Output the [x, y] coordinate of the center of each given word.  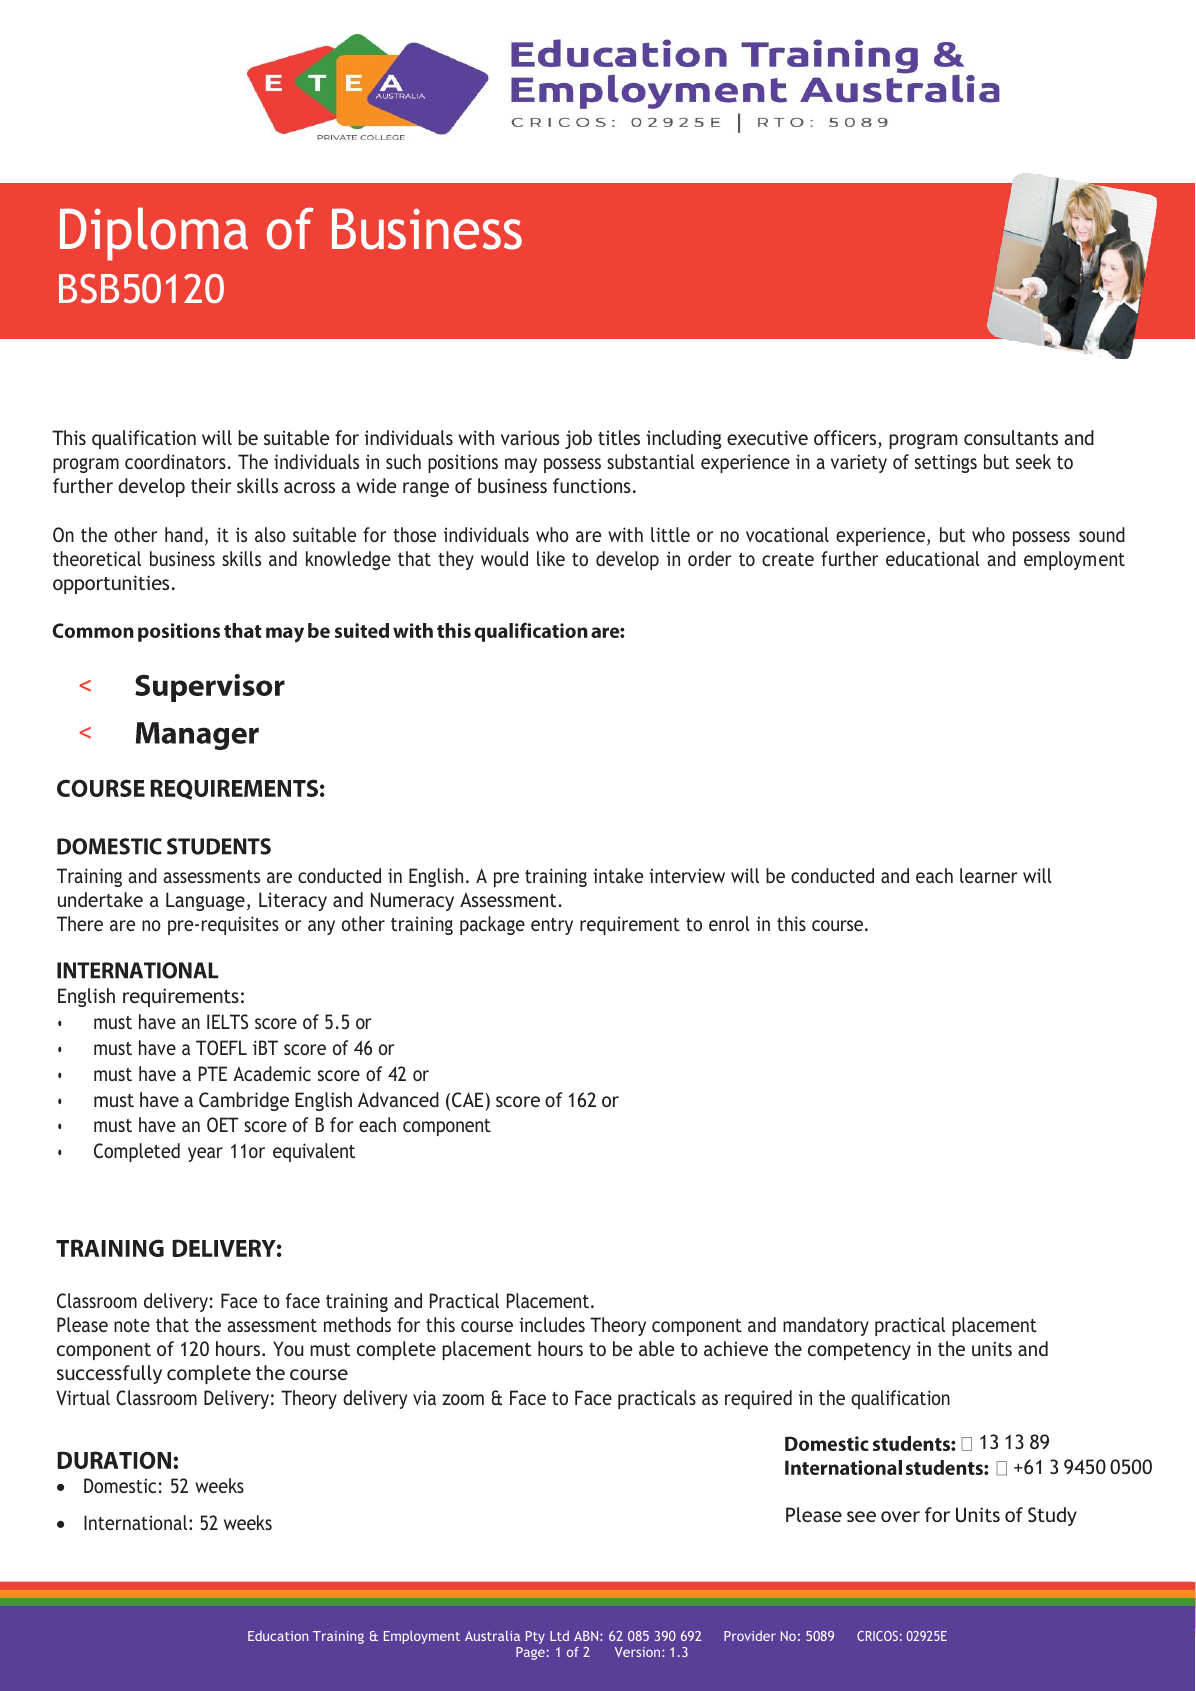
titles [619, 437]
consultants [1011, 437]
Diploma [154, 234]
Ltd [559, 1636]
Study [1052, 1516]
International [137, 1522]
